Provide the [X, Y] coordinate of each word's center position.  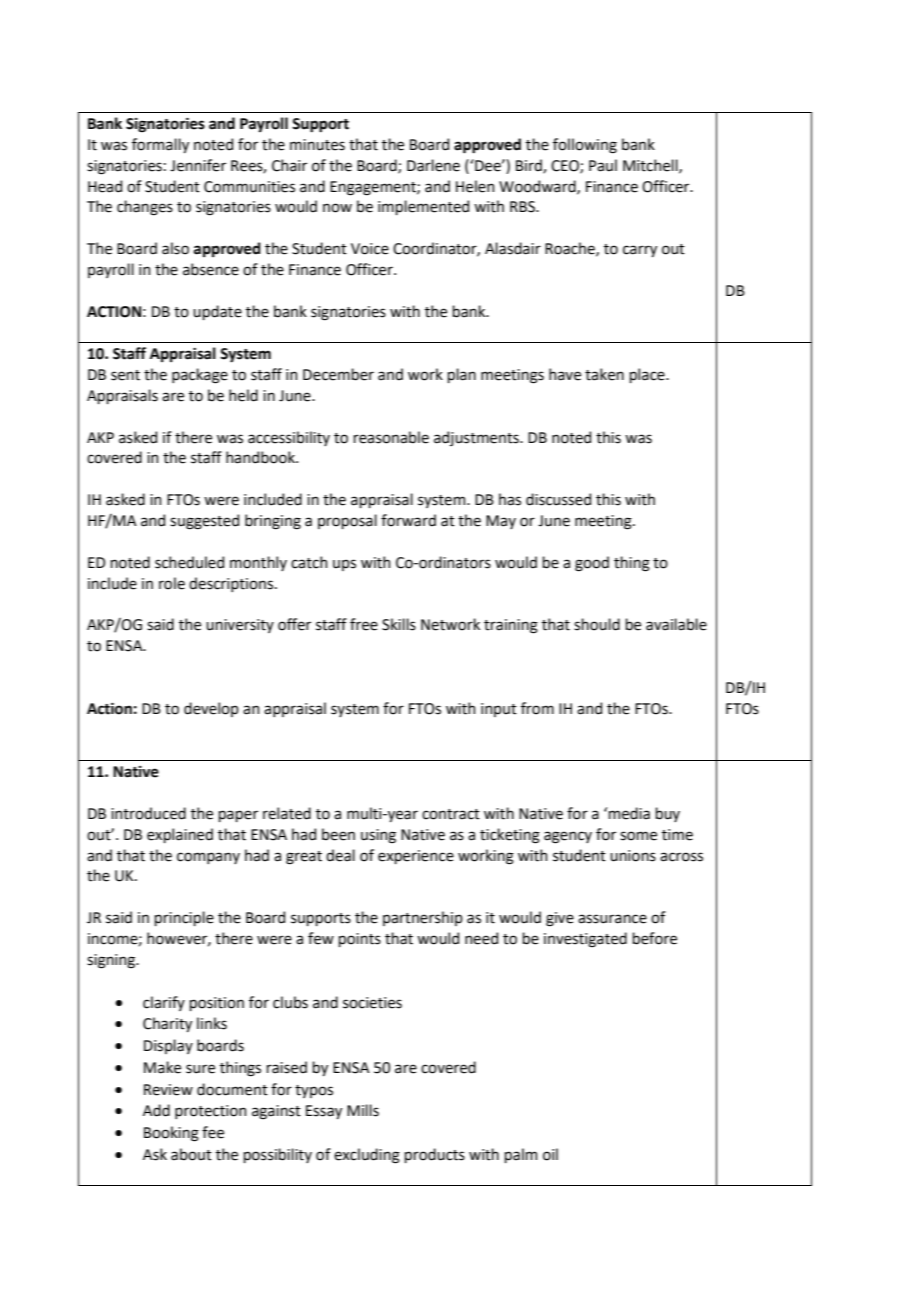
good [592, 564]
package [200, 376]
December [338, 374]
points [359, 940]
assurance [612, 919]
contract [451, 814]
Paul [603, 165]
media [629, 813]
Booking [171, 1134]
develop [211, 709]
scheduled [189, 562]
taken [604, 374]
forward [408, 520]
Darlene [433, 165]
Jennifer [198, 165]
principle [184, 918]
